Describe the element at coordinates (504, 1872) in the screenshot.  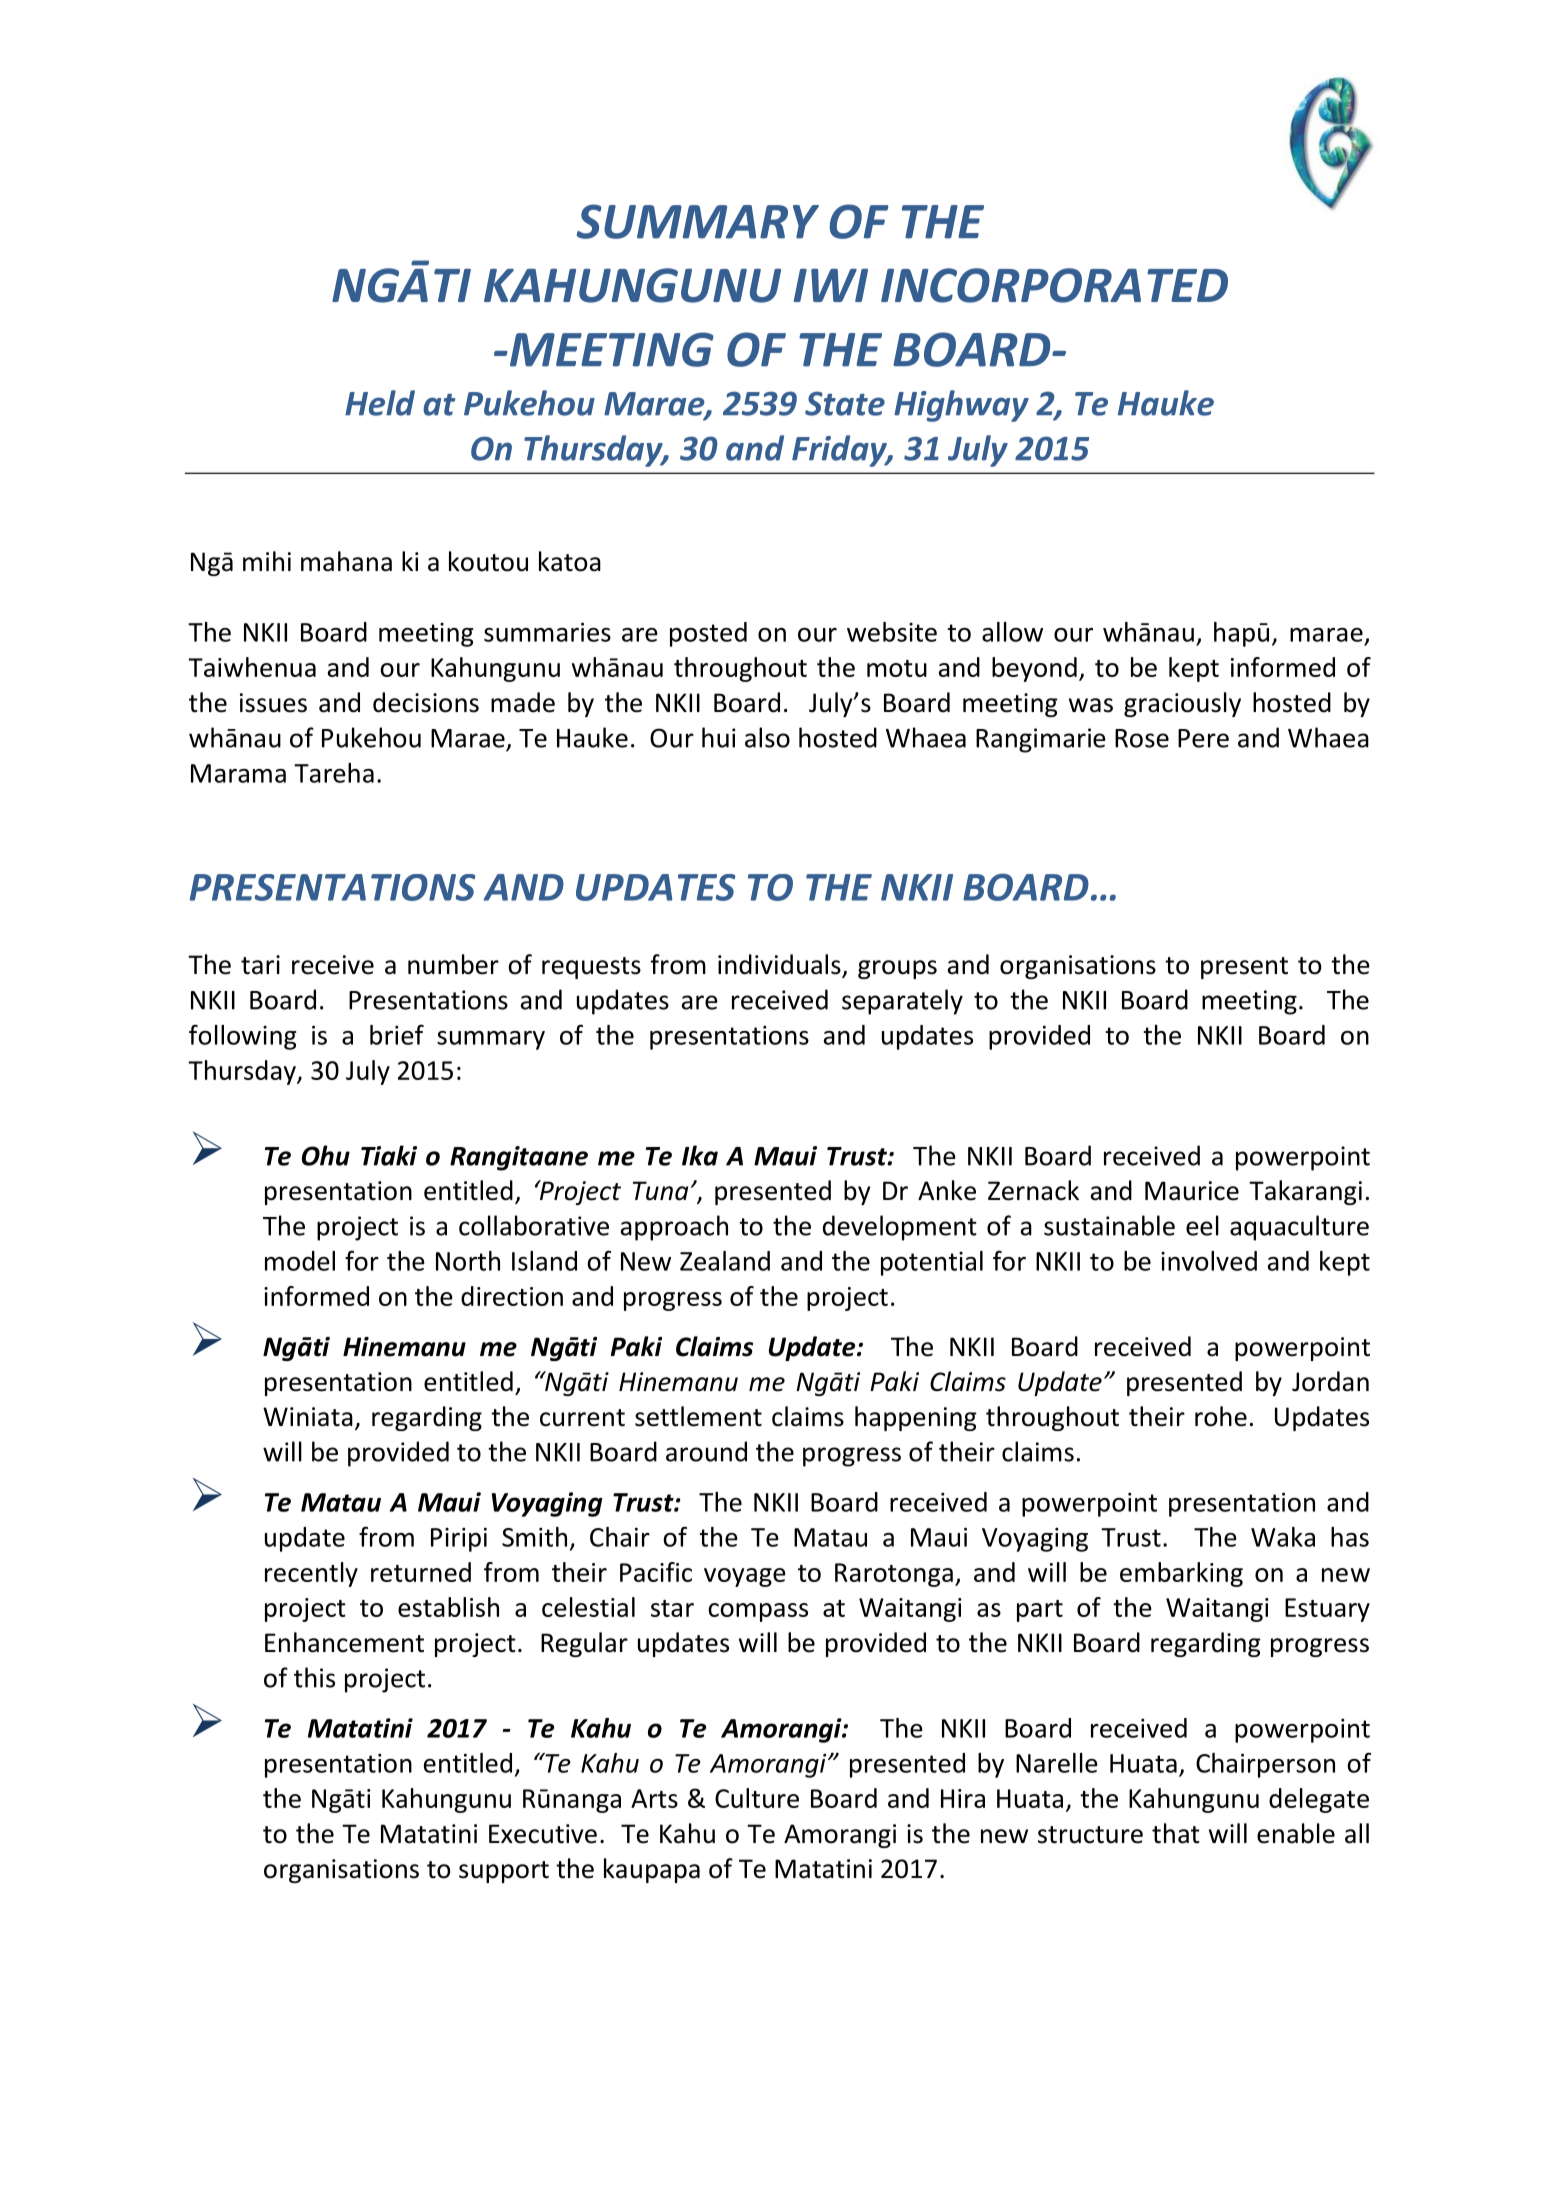
I see `support` at that location.
